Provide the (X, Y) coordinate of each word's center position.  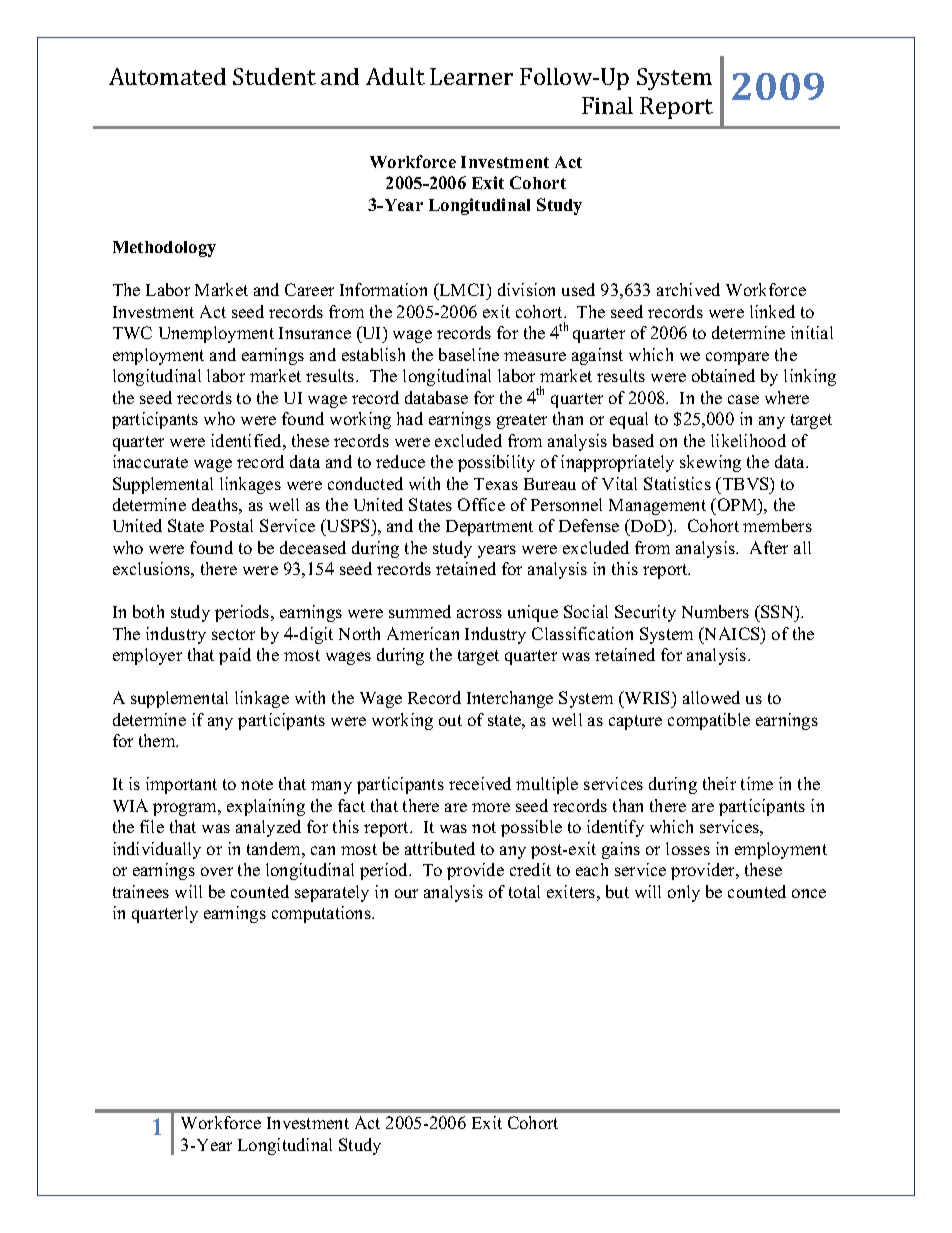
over (217, 871)
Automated (167, 76)
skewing (710, 463)
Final (607, 105)
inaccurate (150, 461)
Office (481, 504)
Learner (471, 76)
